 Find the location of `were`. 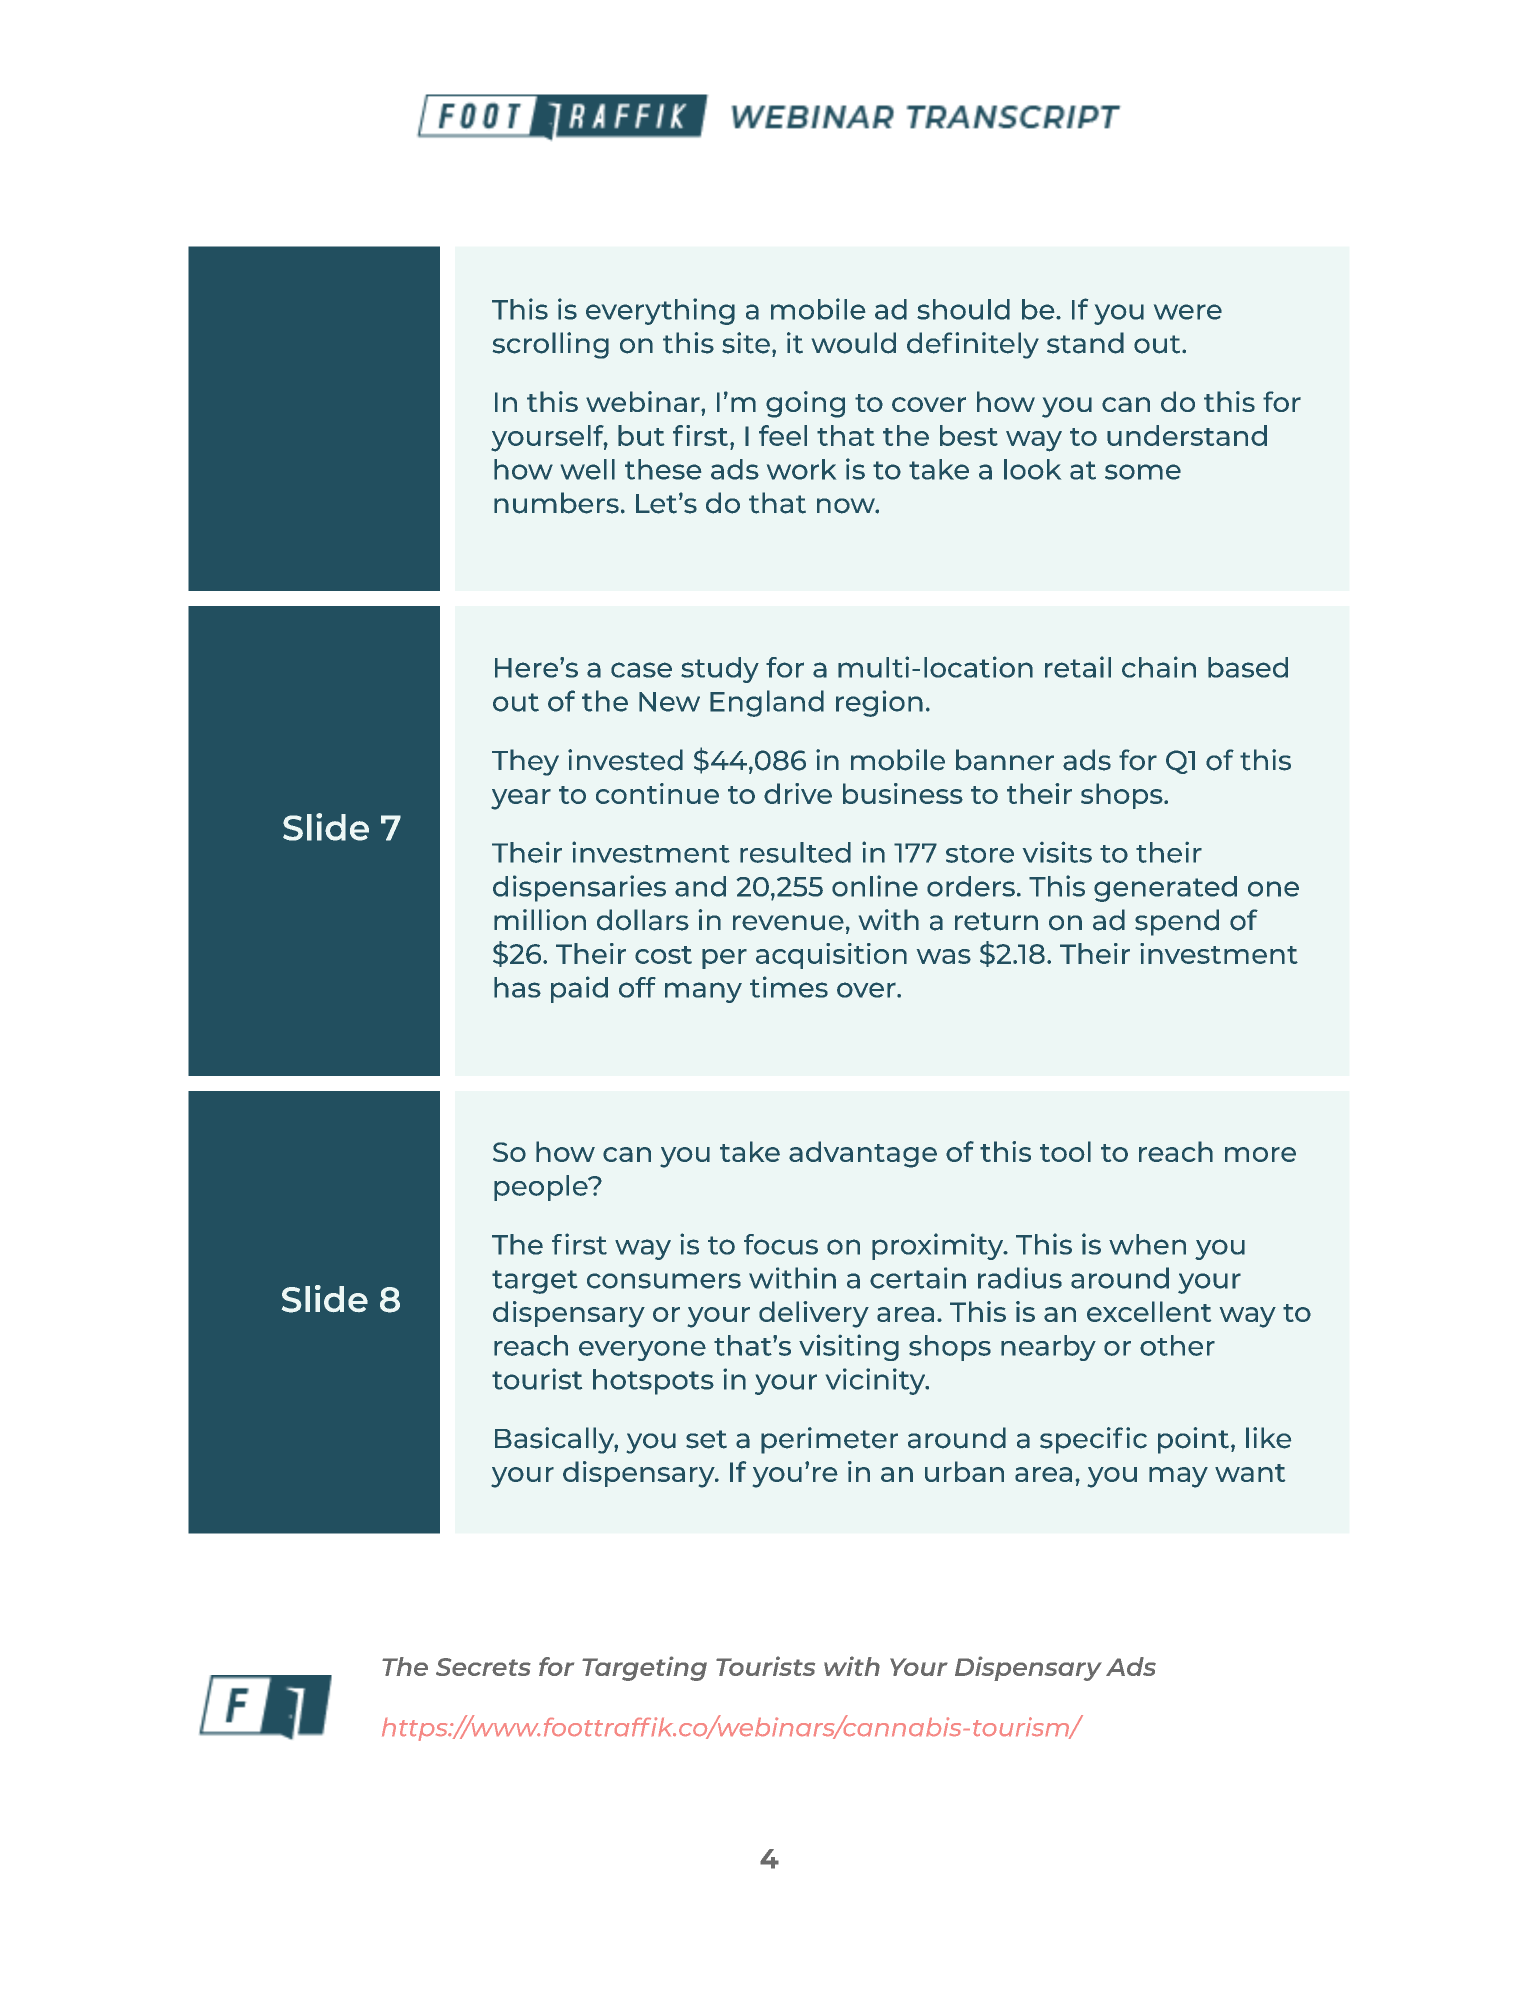

were is located at coordinates (1188, 312).
